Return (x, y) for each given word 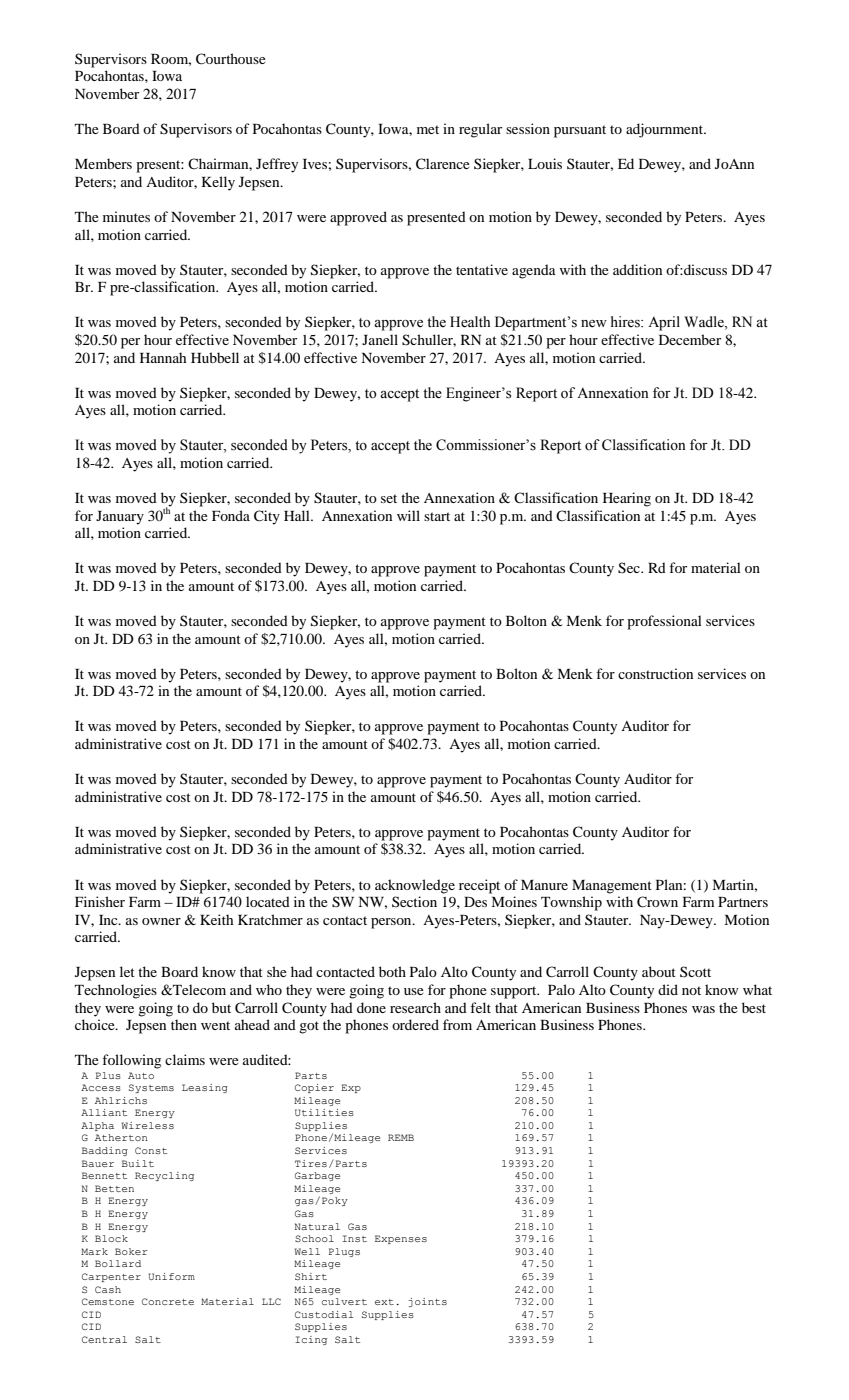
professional (664, 622)
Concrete (168, 1301)
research (415, 1007)
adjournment (665, 130)
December (690, 339)
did (668, 989)
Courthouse (231, 59)
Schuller (429, 340)
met (428, 129)
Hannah (163, 357)
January (120, 518)
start (437, 516)
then (184, 1024)
